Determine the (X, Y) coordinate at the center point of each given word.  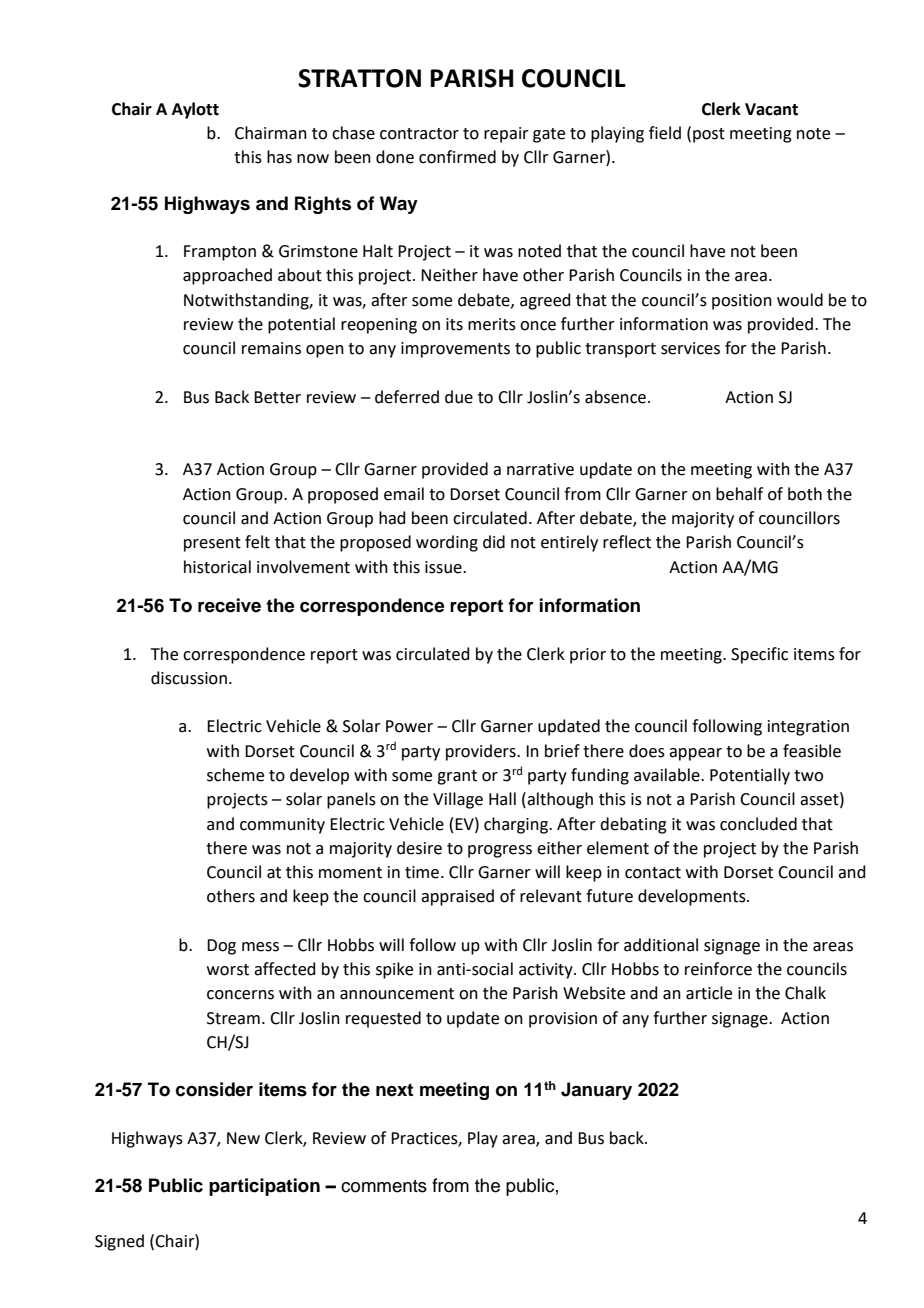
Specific (759, 655)
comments (384, 1186)
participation (264, 1187)
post (709, 135)
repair (506, 135)
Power (409, 726)
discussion (189, 678)
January (596, 1091)
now (313, 159)
